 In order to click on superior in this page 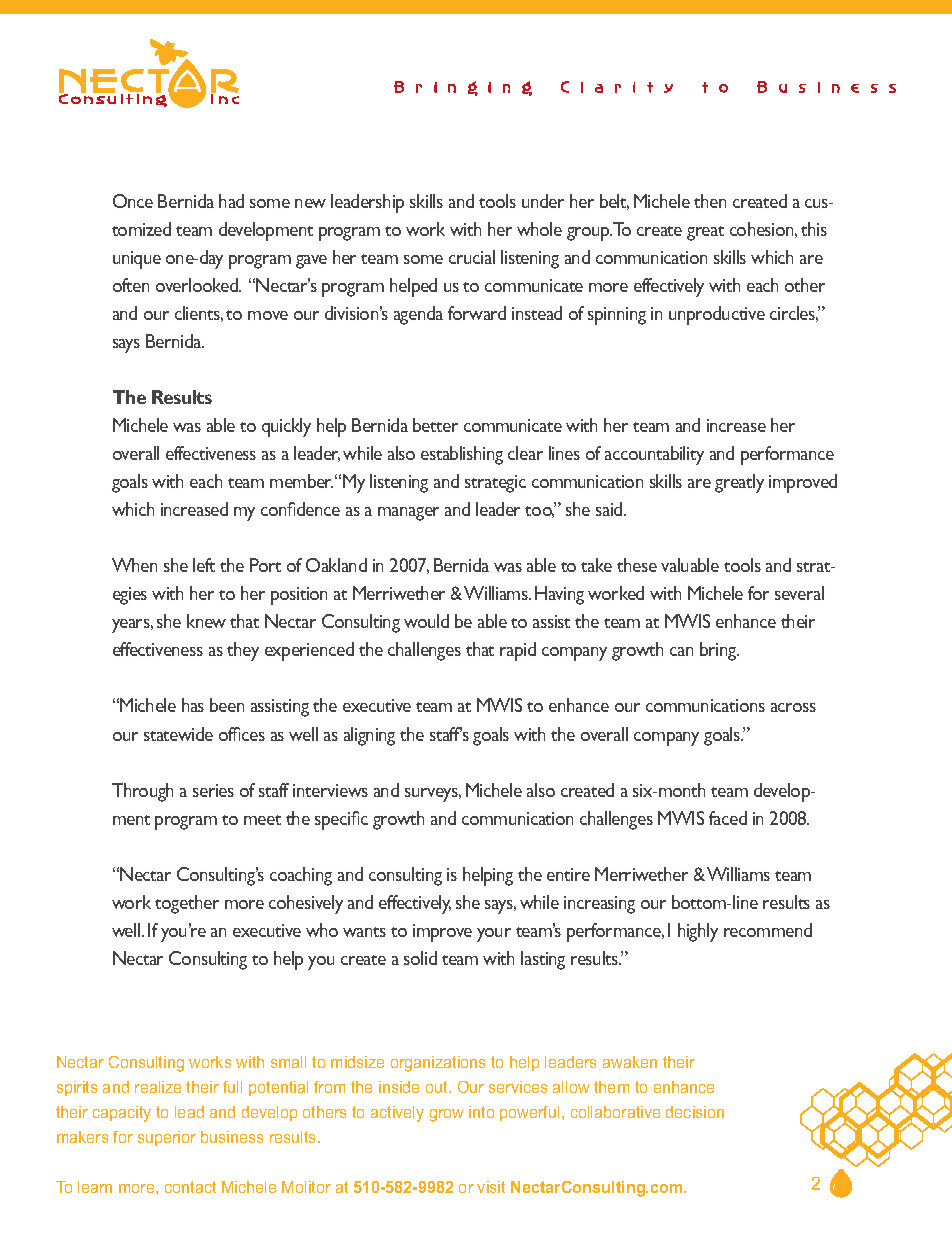, I will do `click(167, 1138)`.
